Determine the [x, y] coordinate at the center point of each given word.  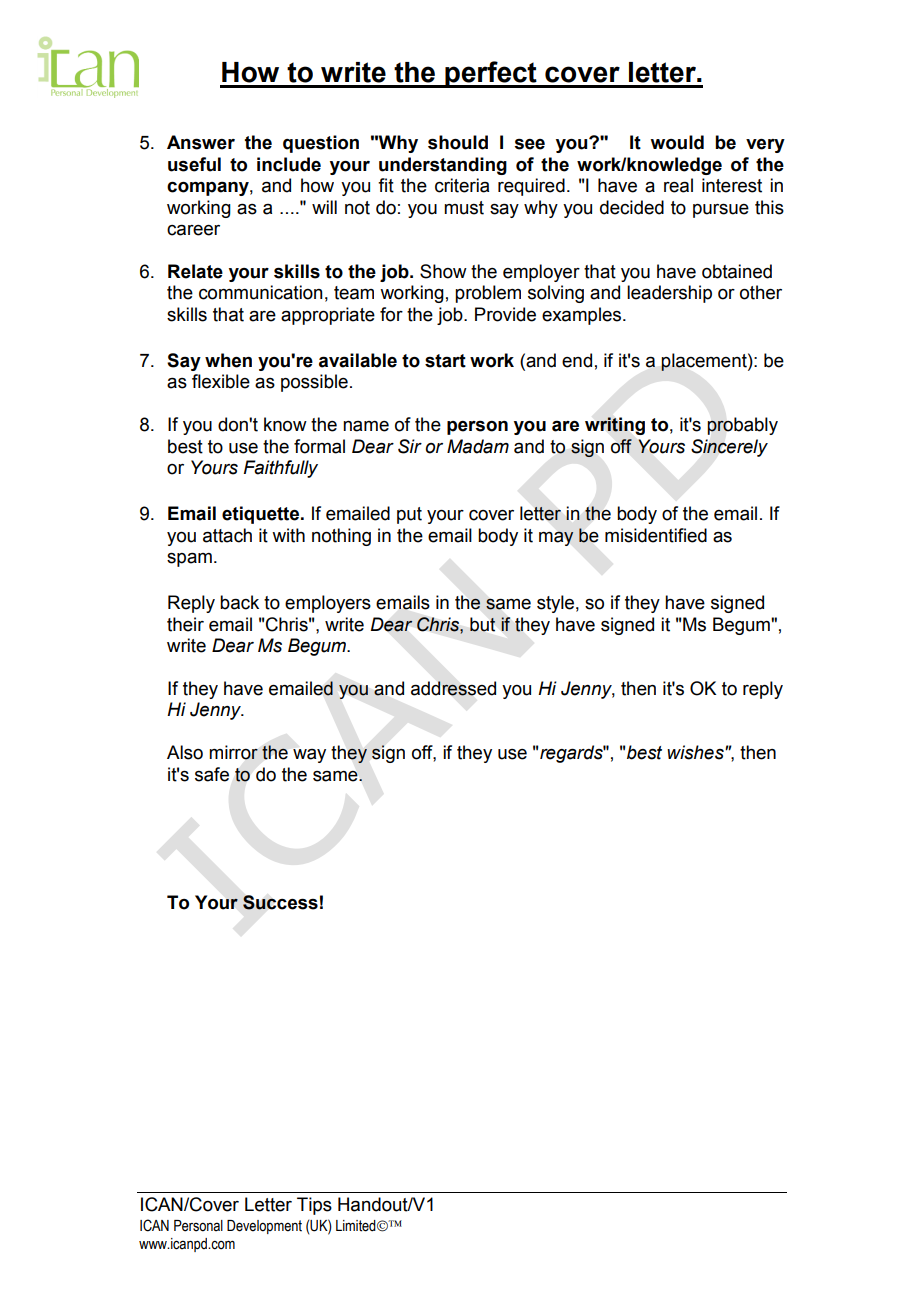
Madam [478, 446]
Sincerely [729, 448]
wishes [696, 752]
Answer [201, 142]
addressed [453, 688]
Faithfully [281, 469]
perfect [491, 74]
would [677, 142]
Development [264, 1227]
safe [212, 774]
